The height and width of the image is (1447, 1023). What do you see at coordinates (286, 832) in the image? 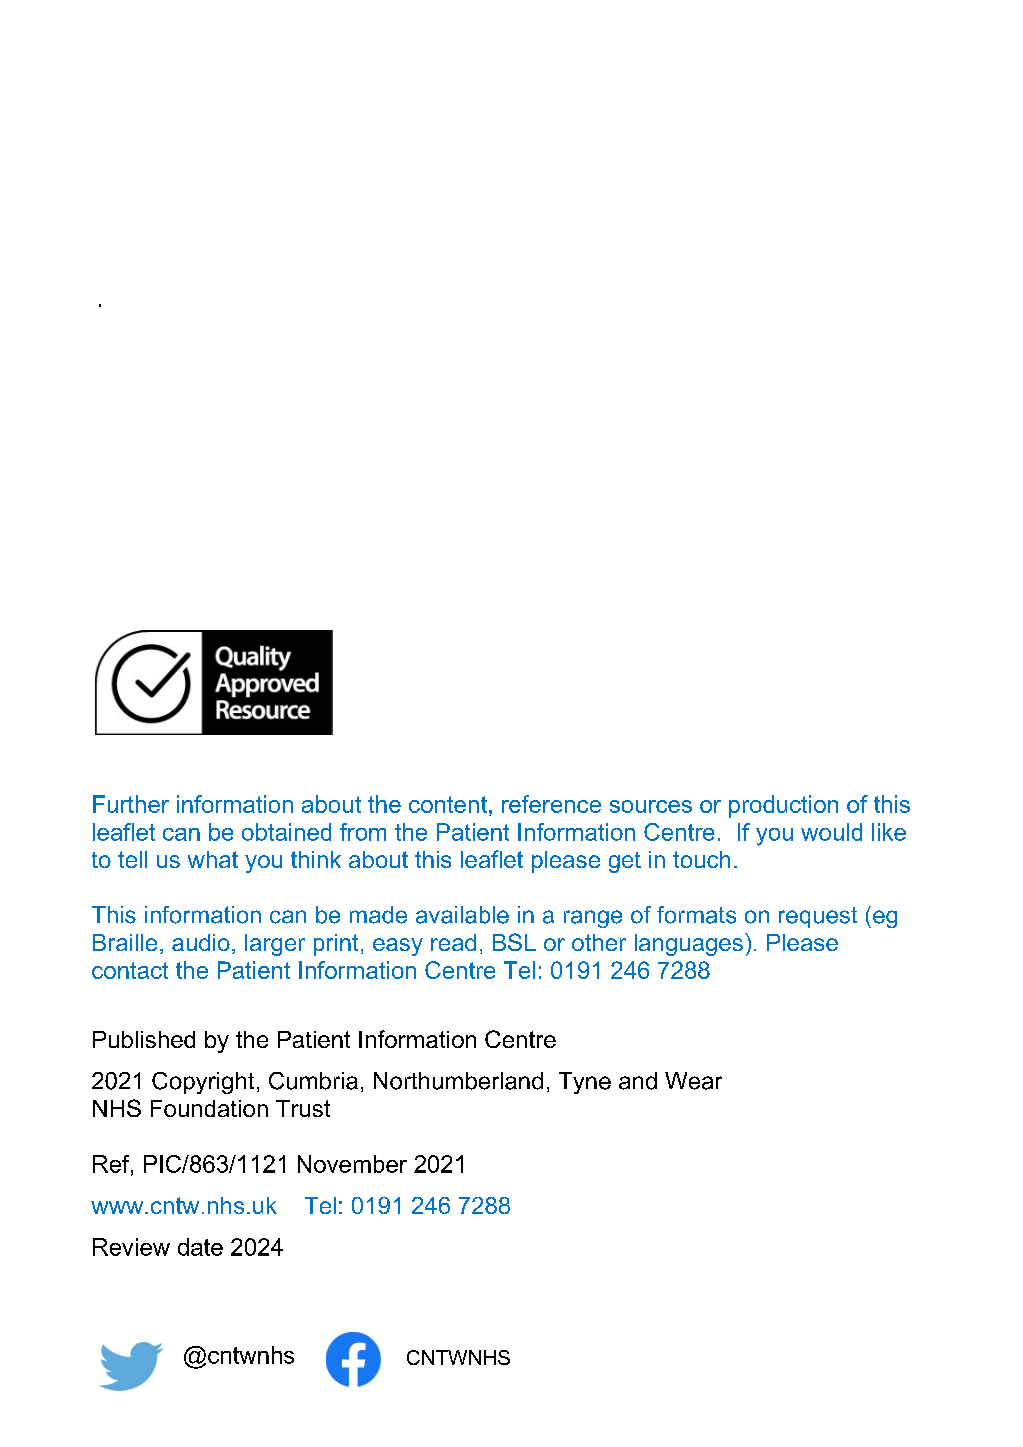
I see `obtained` at bounding box center [286, 832].
